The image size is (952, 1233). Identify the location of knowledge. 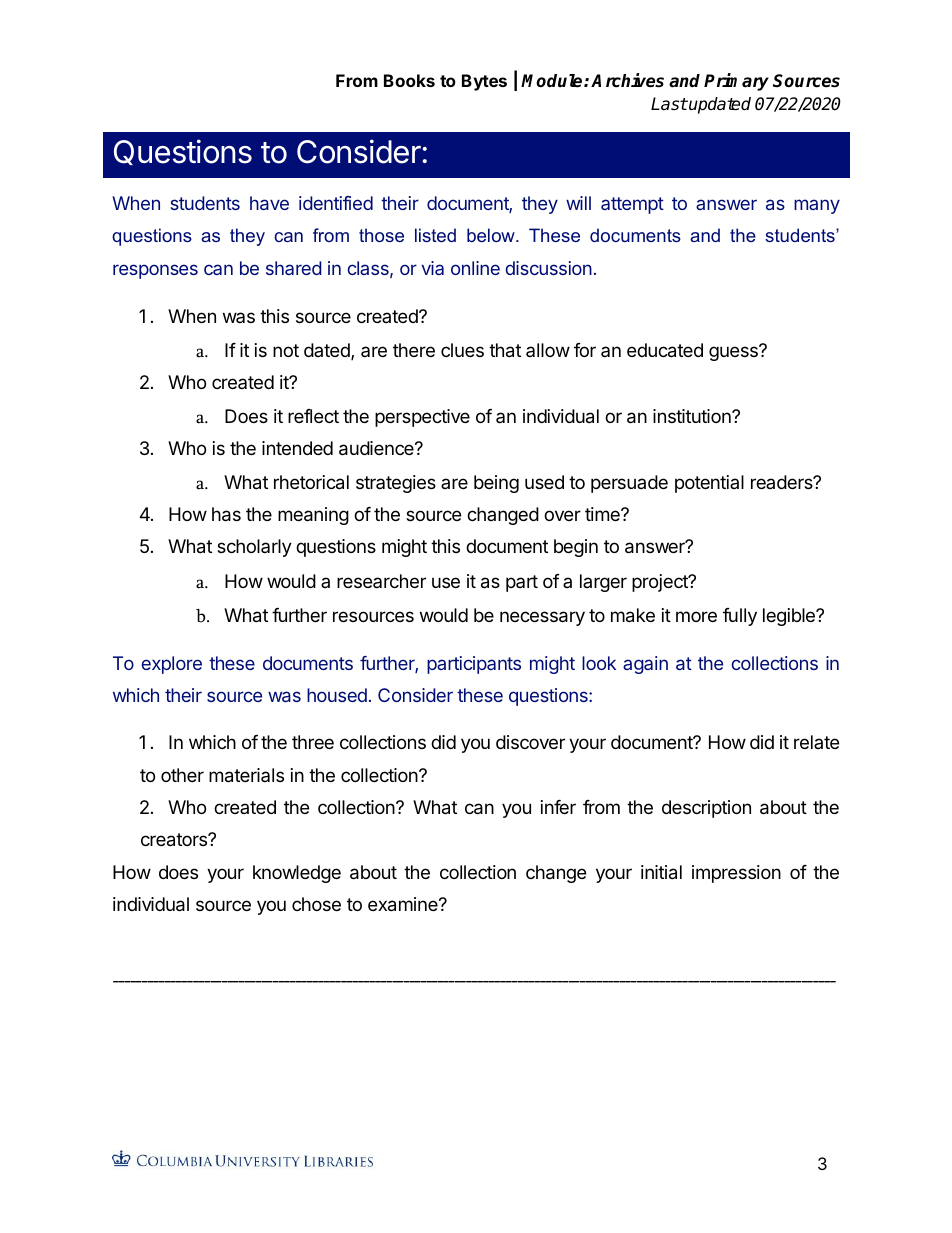
(297, 874).
